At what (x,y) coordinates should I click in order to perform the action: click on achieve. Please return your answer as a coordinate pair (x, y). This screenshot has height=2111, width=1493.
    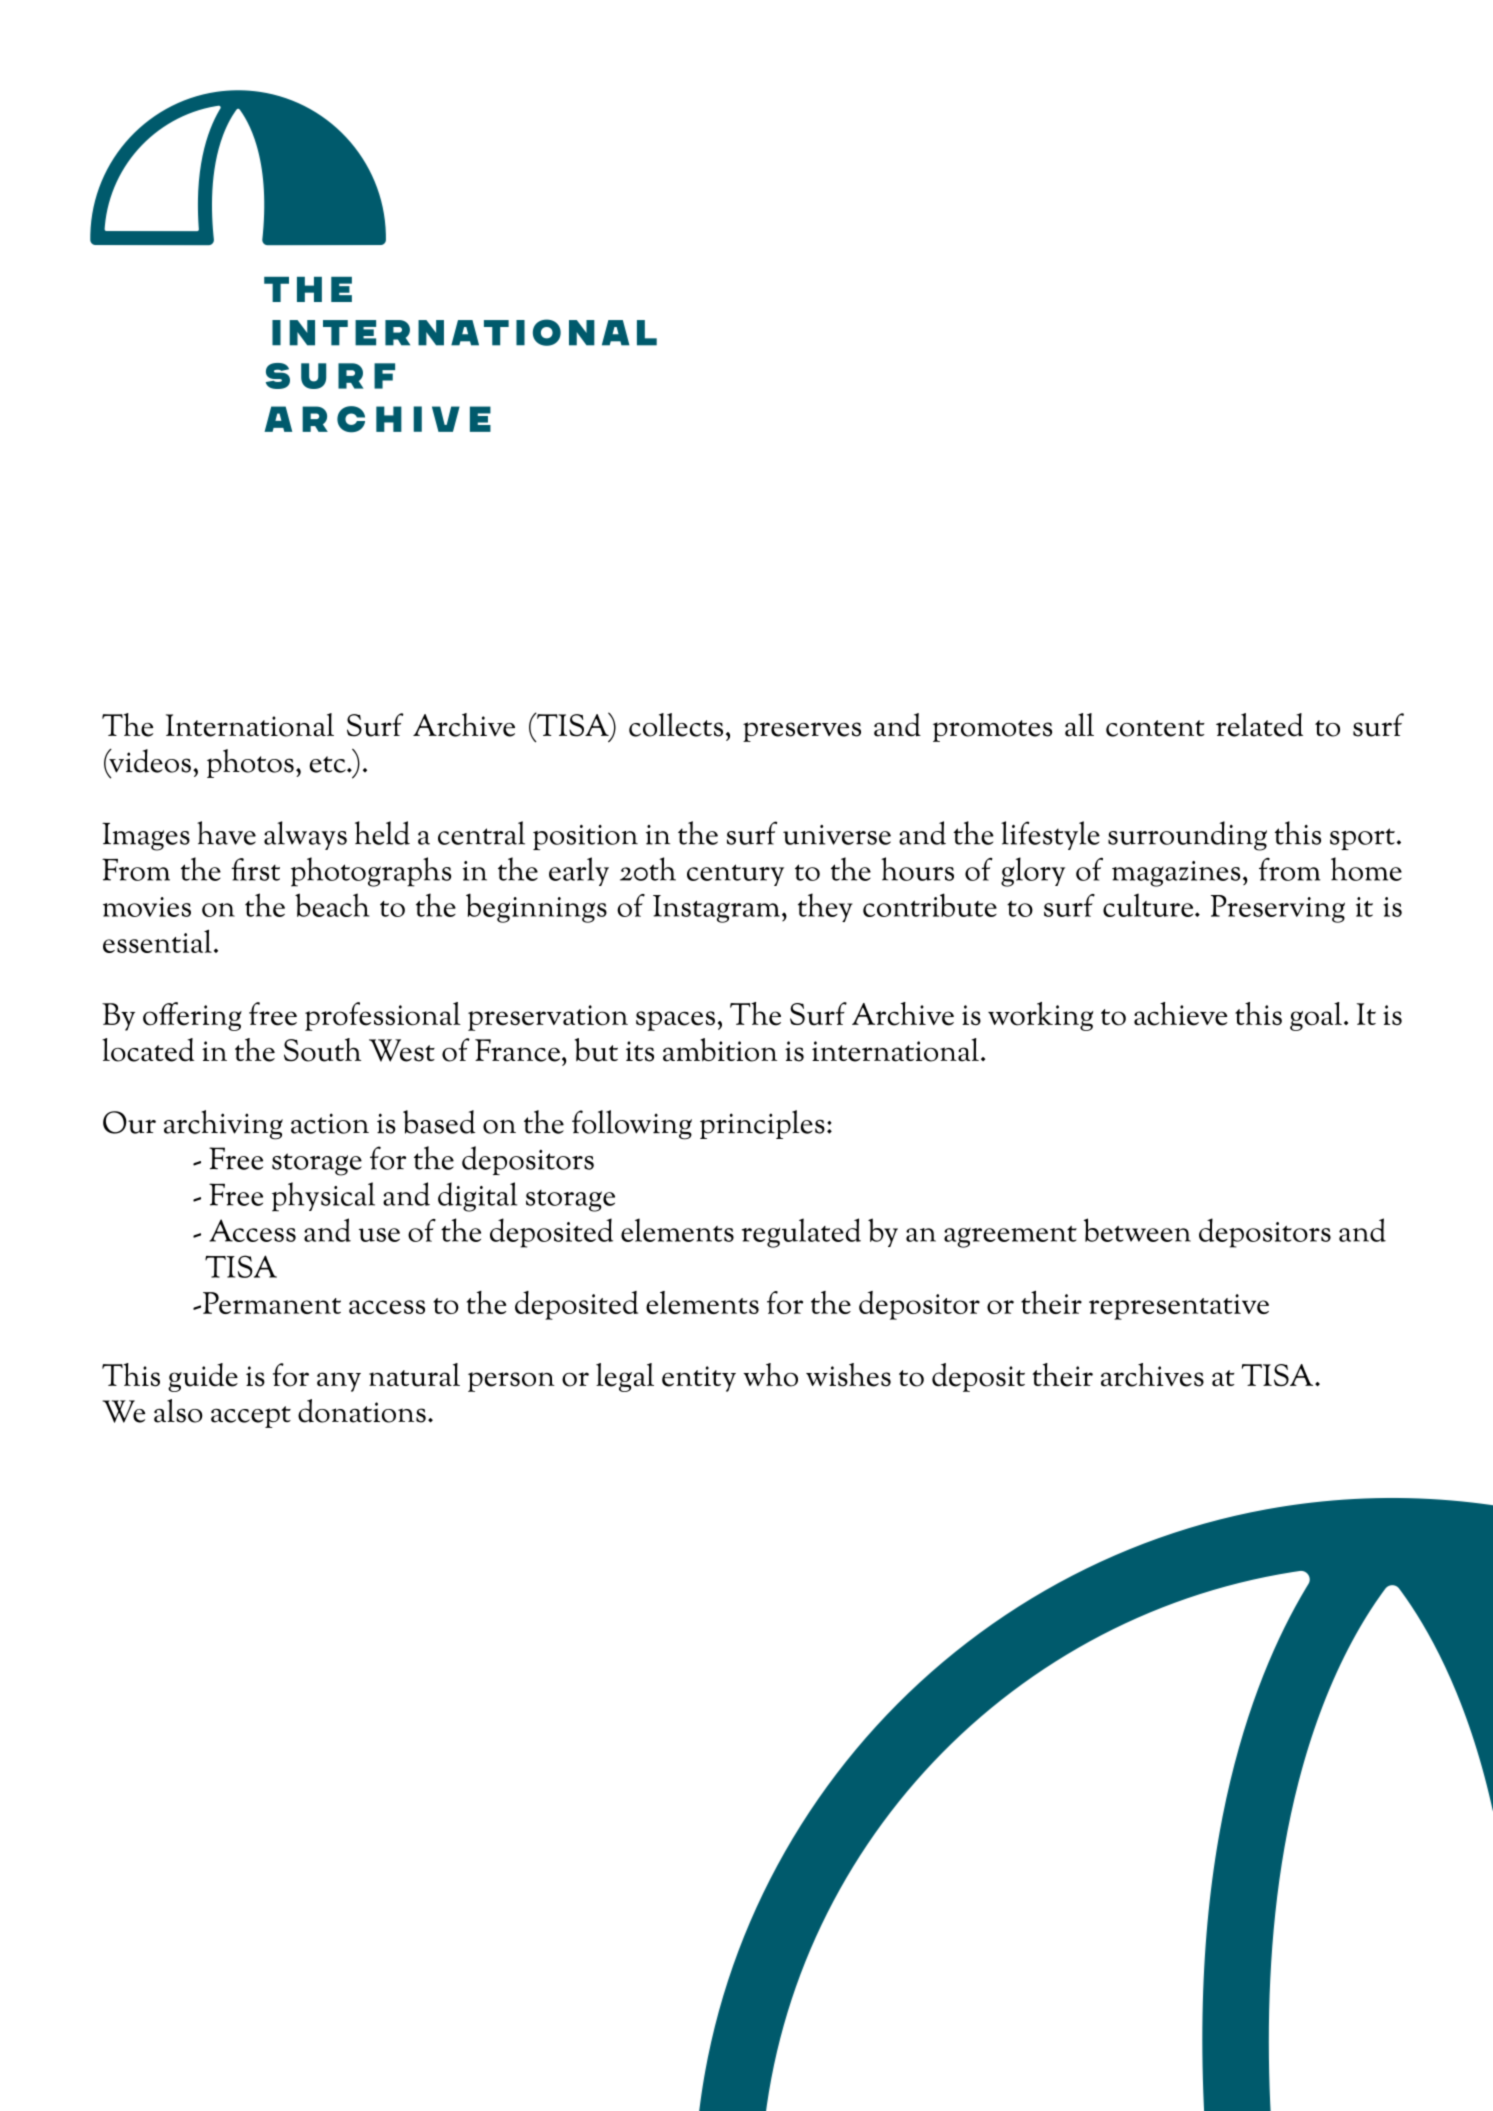
    Looking at the image, I should click on (1180, 1014).
